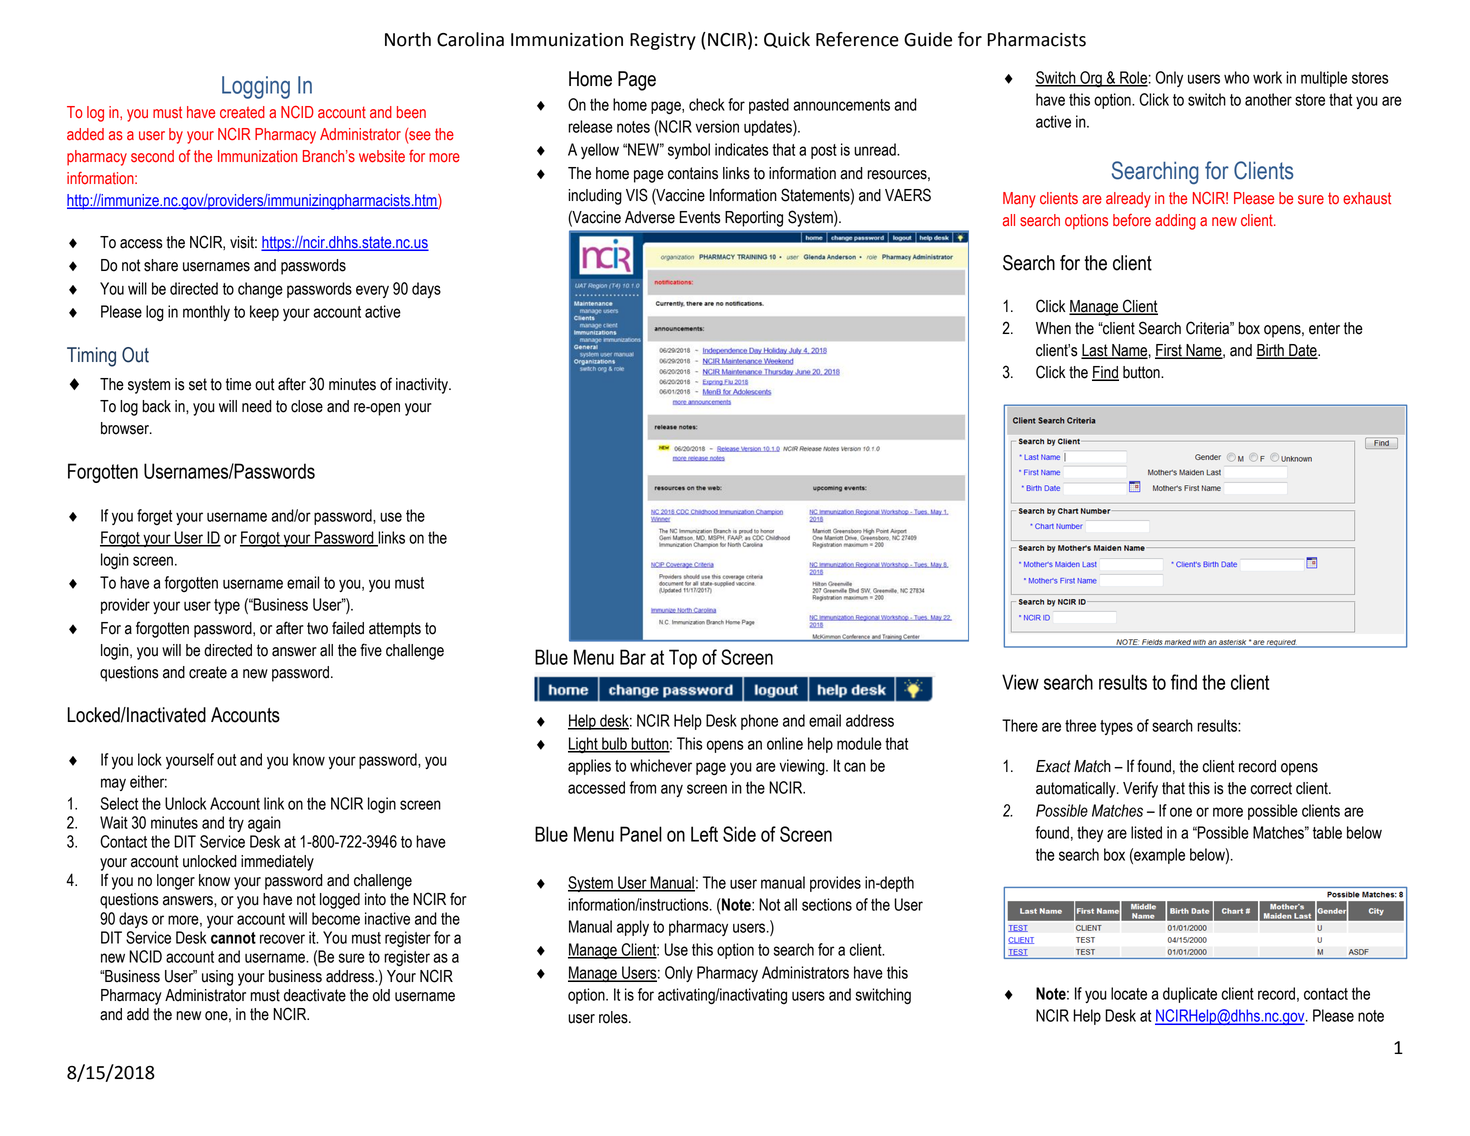  What do you see at coordinates (260, 290) in the image?
I see `change` at bounding box center [260, 290].
